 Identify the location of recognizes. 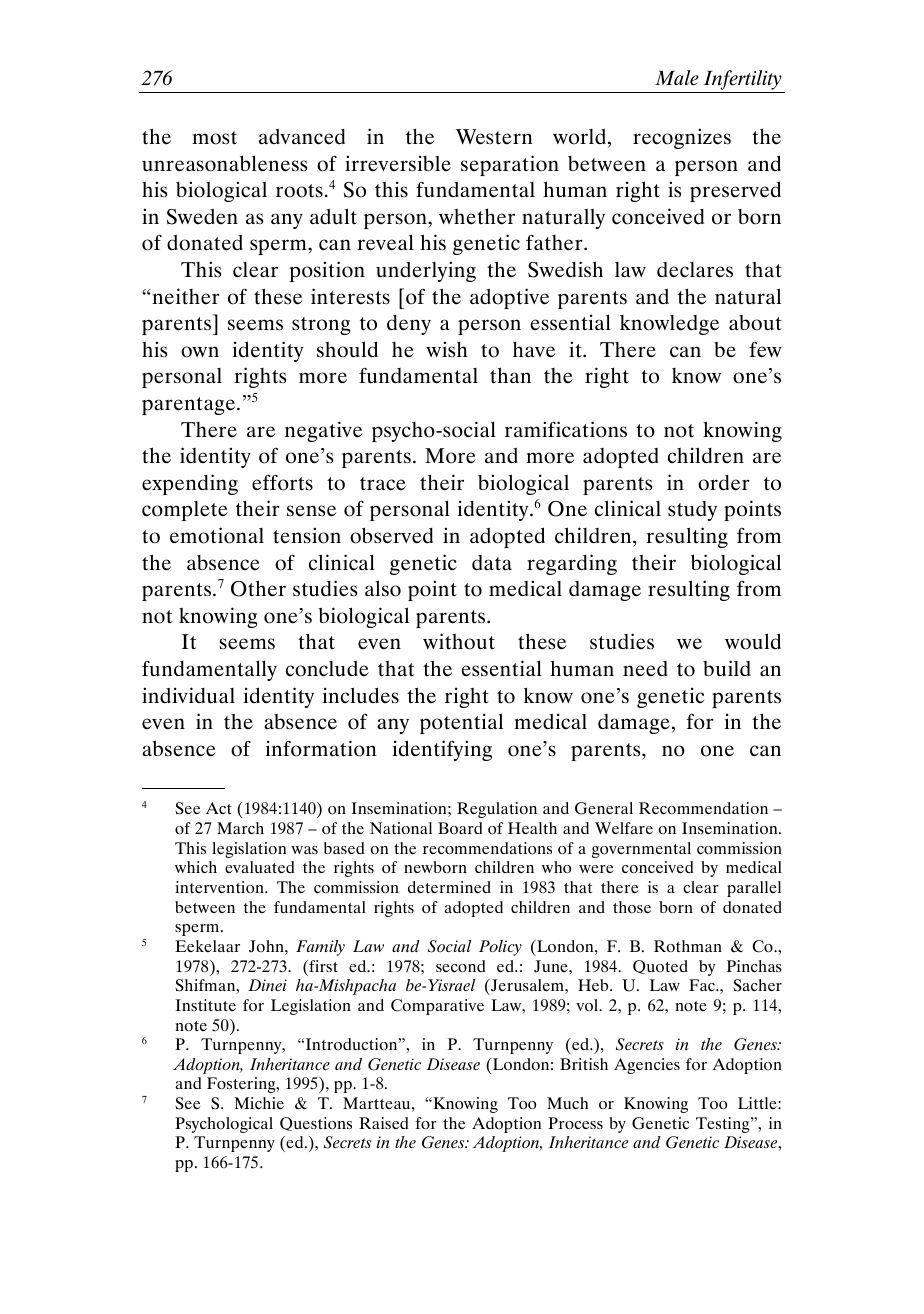
(682, 138).
